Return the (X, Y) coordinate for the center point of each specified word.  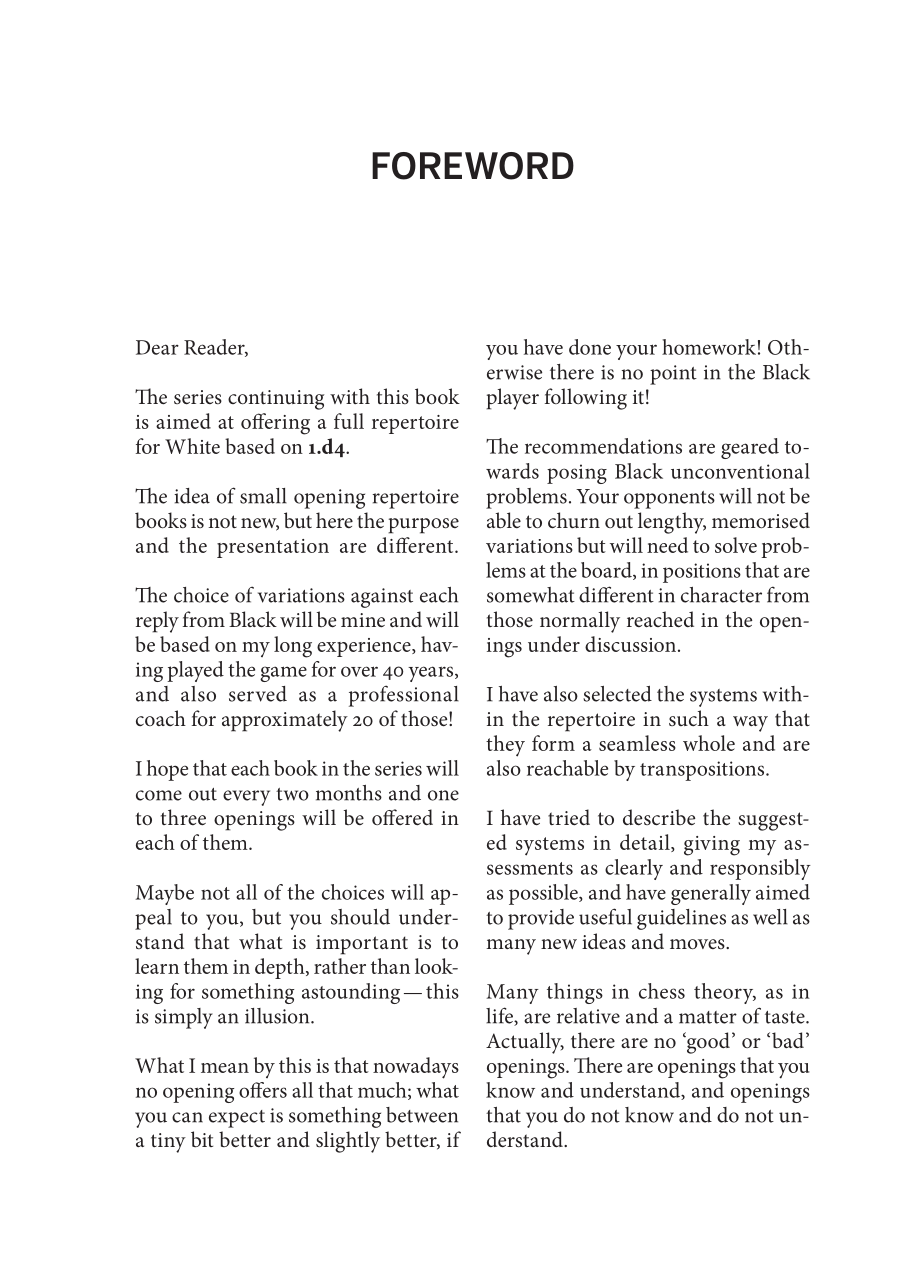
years (432, 674)
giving (712, 846)
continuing (276, 400)
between (422, 1115)
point (673, 375)
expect (237, 1119)
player (512, 399)
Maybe (165, 894)
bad (788, 1040)
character (721, 595)
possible (544, 894)
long (293, 647)
